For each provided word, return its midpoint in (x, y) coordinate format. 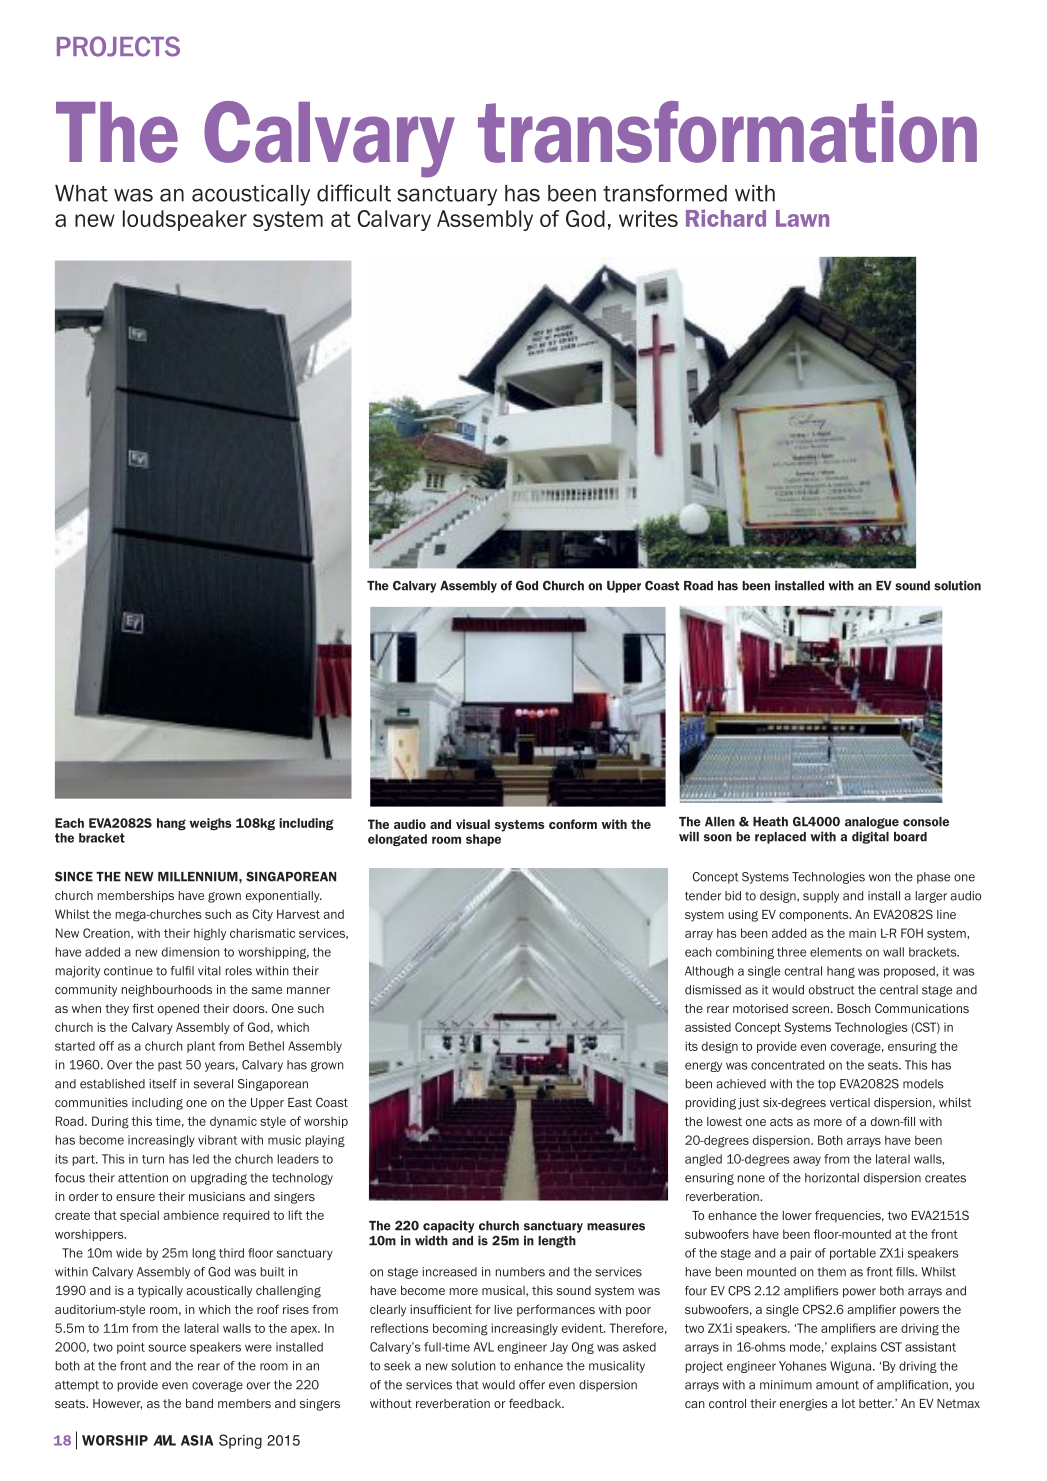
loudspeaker (185, 220)
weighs (210, 824)
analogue (872, 823)
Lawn (802, 218)
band (199, 1403)
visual (473, 824)
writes (648, 218)
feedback (536, 1403)
